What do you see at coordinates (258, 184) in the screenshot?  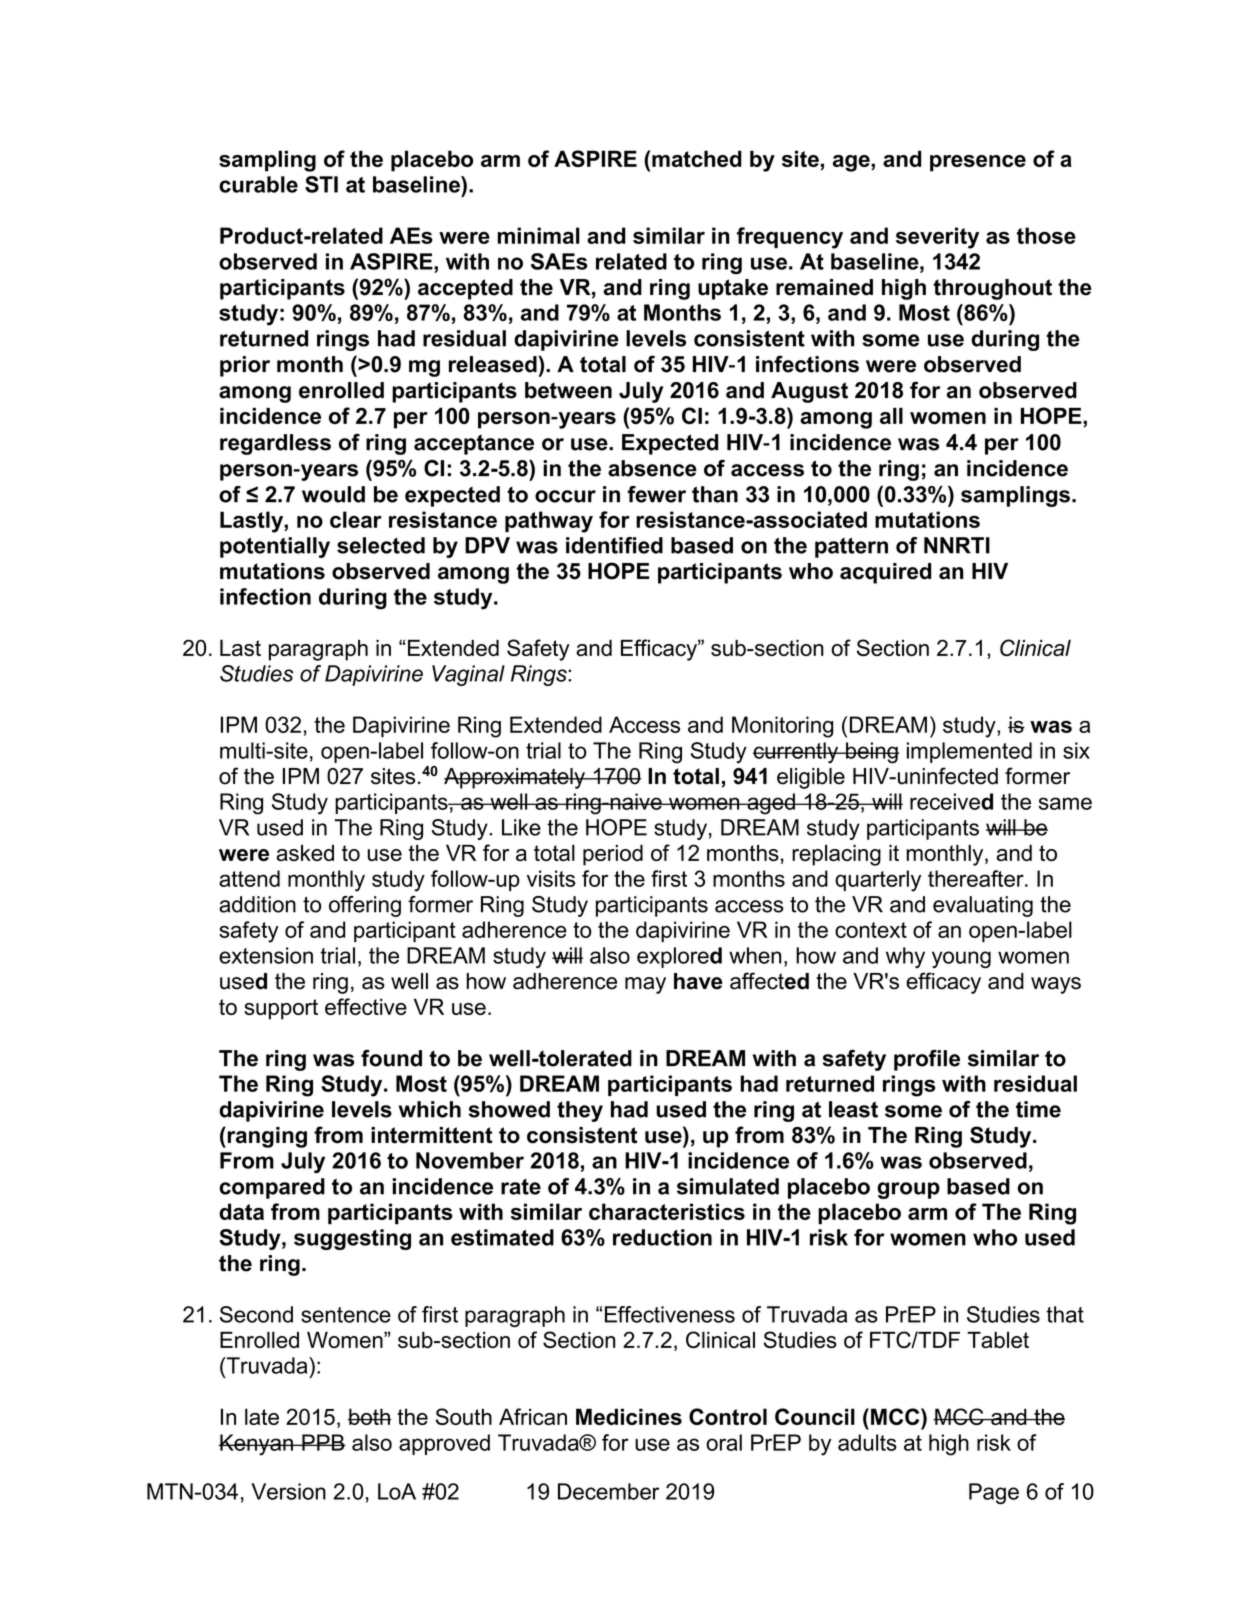 I see `curable` at bounding box center [258, 184].
